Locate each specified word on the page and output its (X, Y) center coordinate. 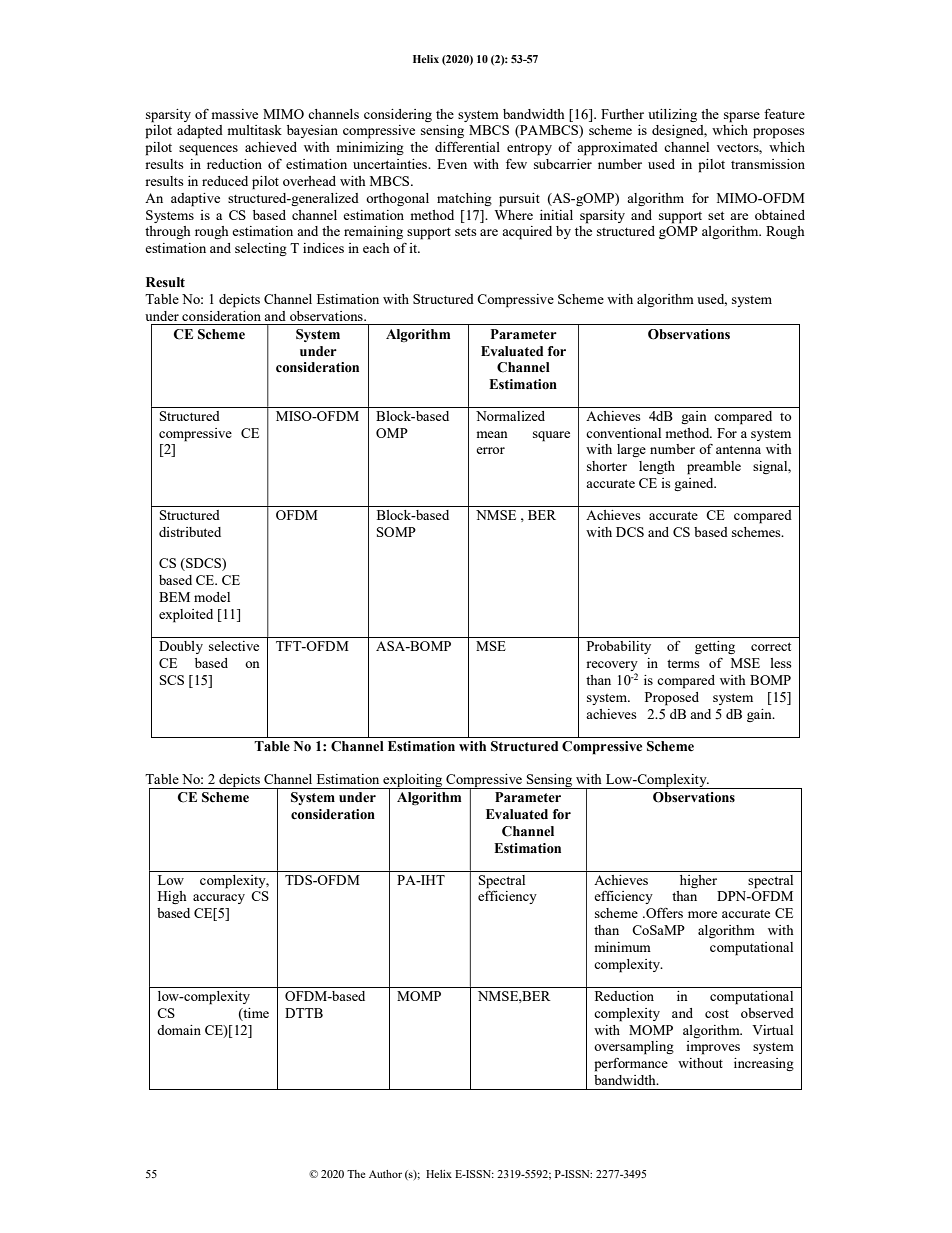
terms (683, 663)
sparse (742, 117)
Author (385, 1174)
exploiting (413, 782)
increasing (764, 1064)
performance (631, 1065)
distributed (190, 532)
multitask (254, 130)
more (702, 914)
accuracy (219, 899)
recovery (612, 667)
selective (234, 646)
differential (467, 147)
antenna (738, 449)
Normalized (510, 416)
